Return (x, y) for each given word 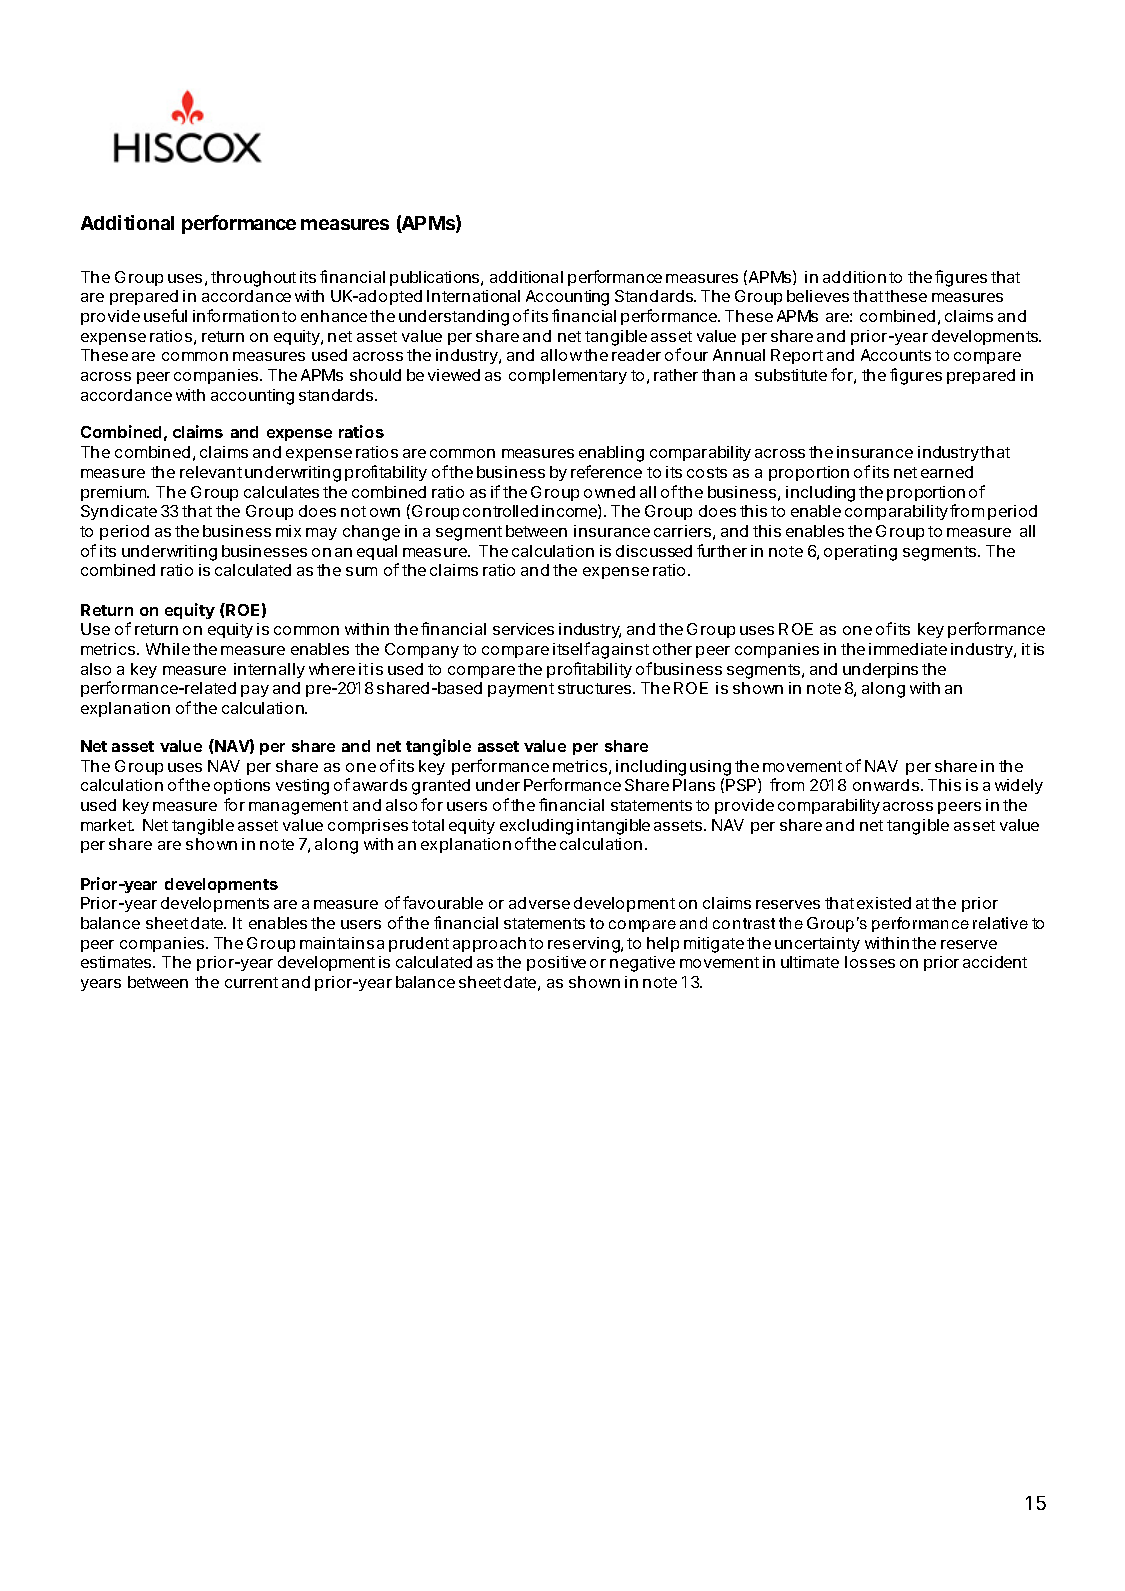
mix (288, 531)
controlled (500, 511)
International (473, 296)
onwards (886, 785)
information (236, 315)
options (242, 786)
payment (521, 690)
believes (818, 296)
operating (860, 553)
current (251, 982)
